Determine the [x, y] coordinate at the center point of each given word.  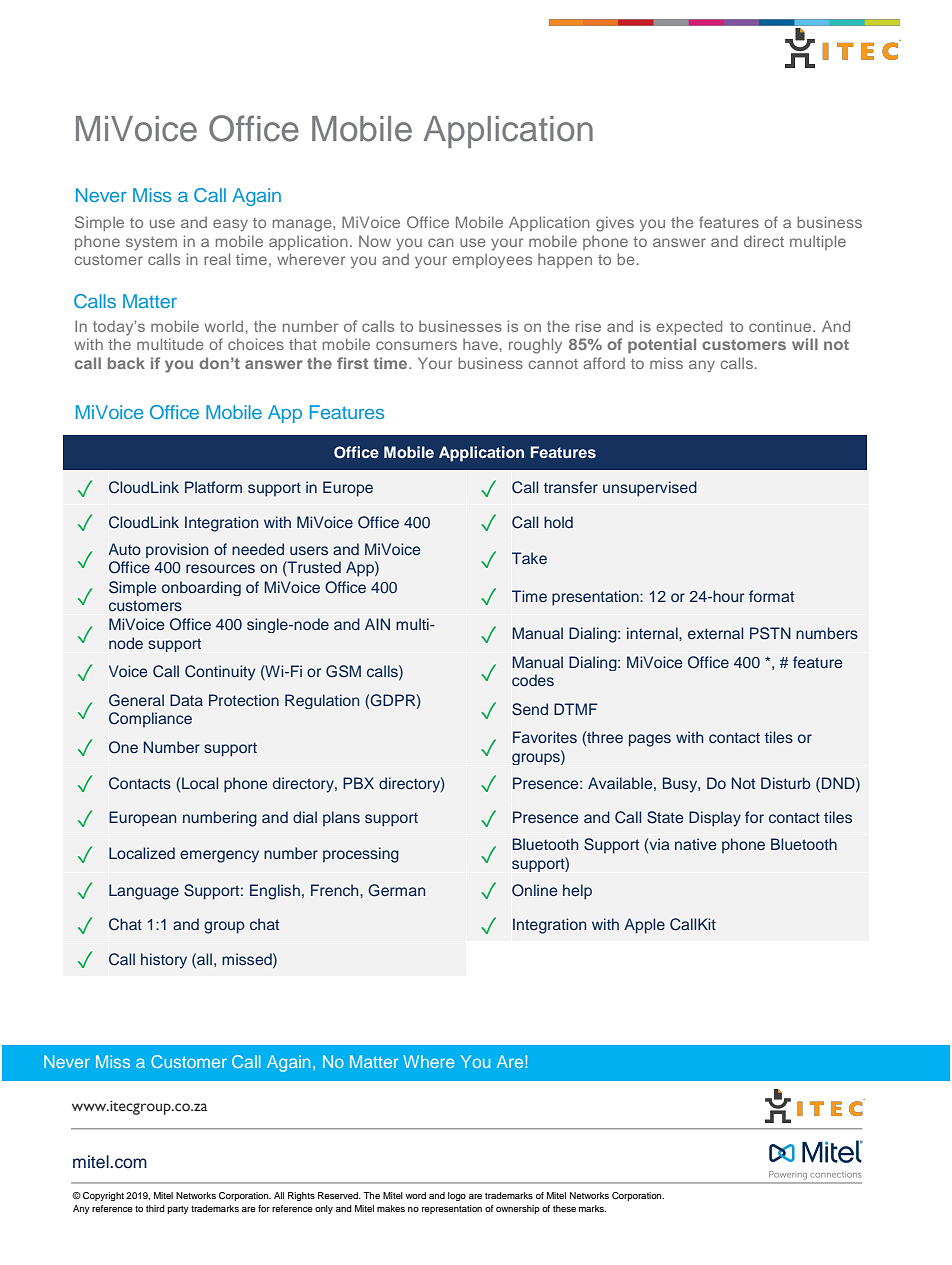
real [217, 259]
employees [492, 261]
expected [689, 327]
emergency [219, 856]
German [396, 890]
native [695, 844]
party [178, 1210]
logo [457, 1196]
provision [177, 550]
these [564, 1208]
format [771, 596]
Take [529, 558]
